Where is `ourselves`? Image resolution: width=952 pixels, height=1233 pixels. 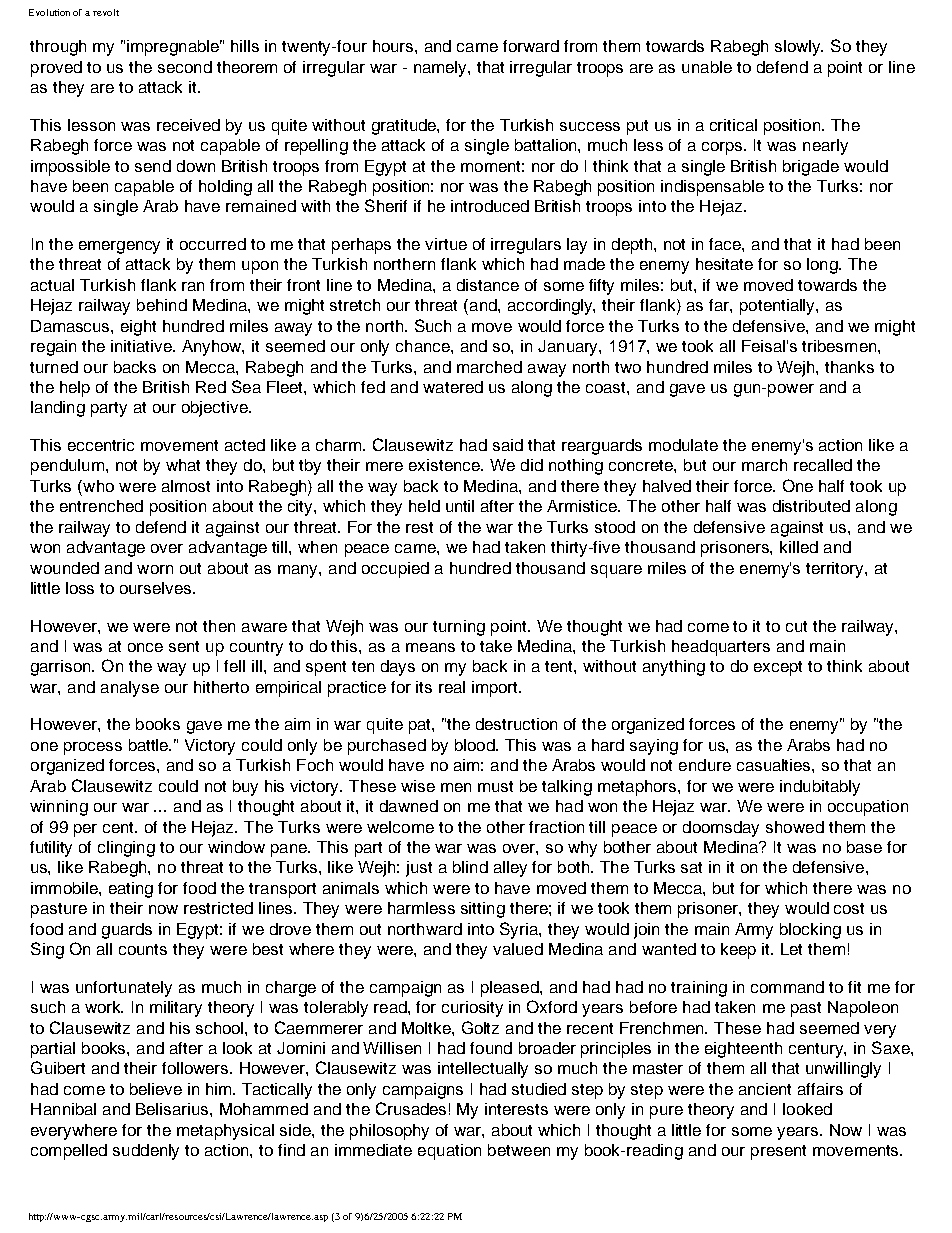
ourselves is located at coordinates (157, 588).
